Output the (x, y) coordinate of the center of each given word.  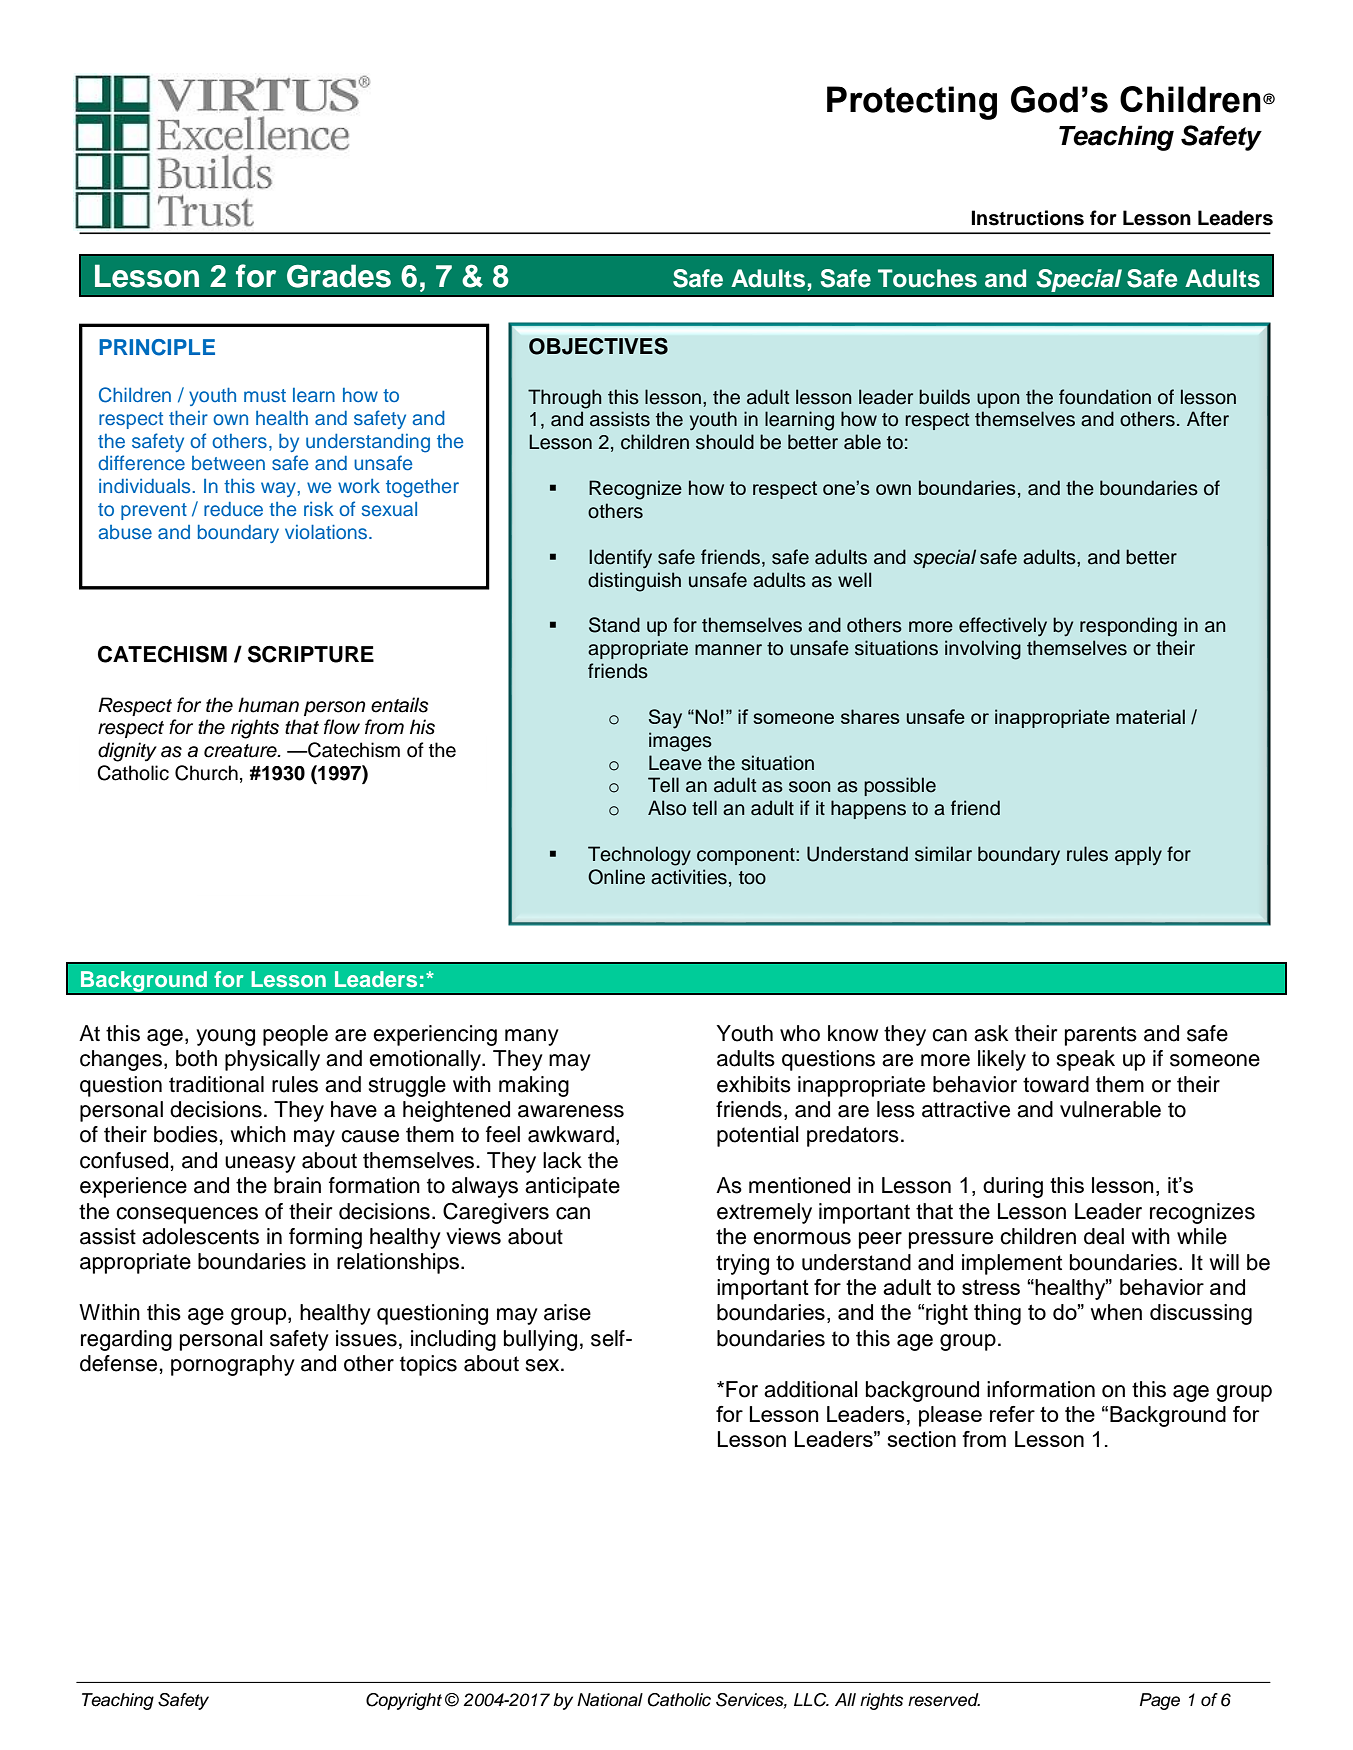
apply (1138, 855)
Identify (620, 559)
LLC (811, 1700)
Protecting (912, 103)
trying (742, 1264)
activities (689, 877)
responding (1128, 627)
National (610, 1700)
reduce (233, 509)
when (1116, 1312)
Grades (339, 276)
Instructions (1028, 218)
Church (206, 773)
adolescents (200, 1236)
